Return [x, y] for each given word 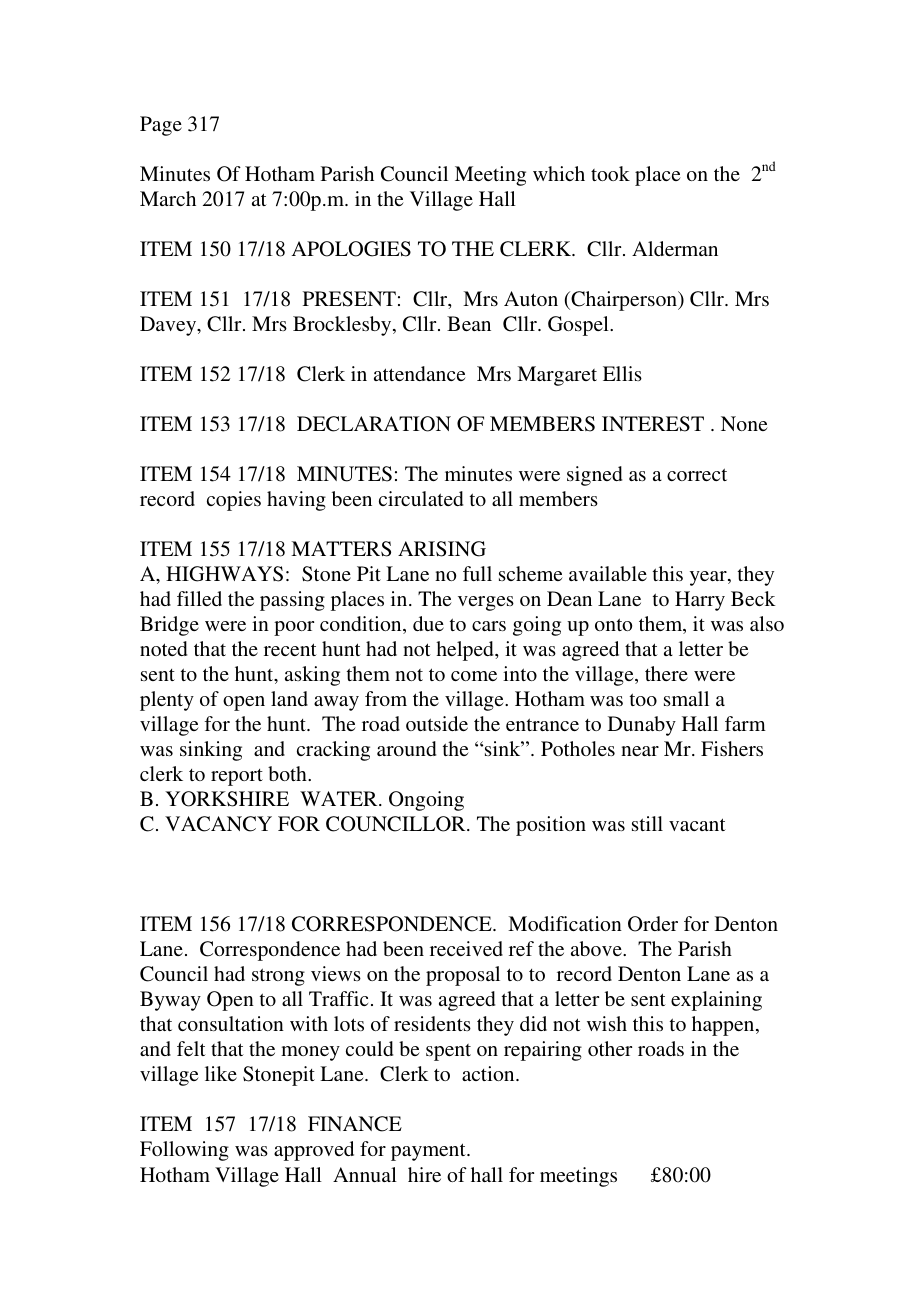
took [610, 173]
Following [184, 1151]
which [559, 173]
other [610, 1048]
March [168, 198]
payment [429, 1152]
